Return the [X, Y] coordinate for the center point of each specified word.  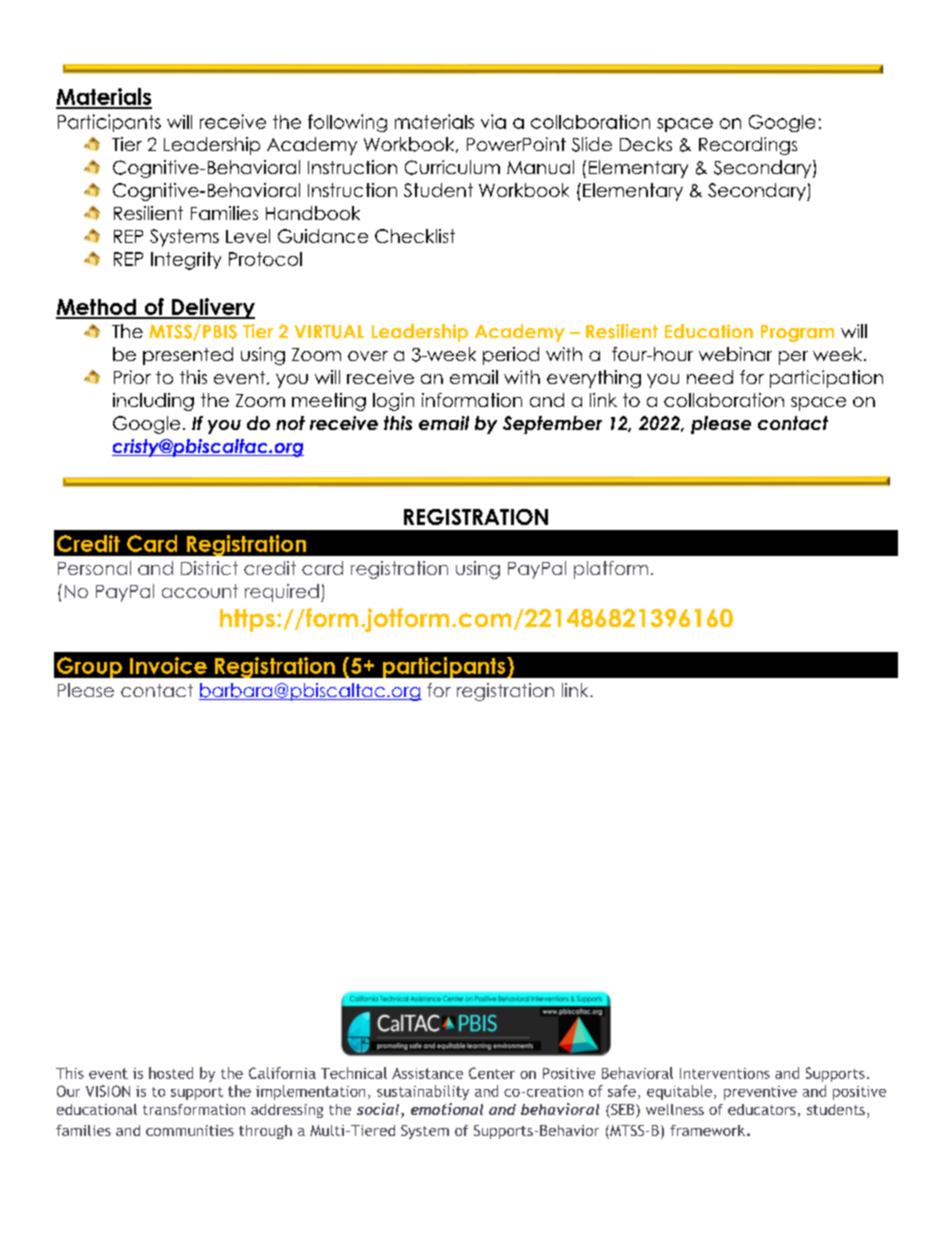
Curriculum [452, 167]
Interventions [725, 1073]
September [552, 425]
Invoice [168, 665]
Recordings [748, 146]
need [710, 377]
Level [248, 236]
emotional [447, 1109]
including [153, 402]
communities [190, 1130]
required [282, 593]
